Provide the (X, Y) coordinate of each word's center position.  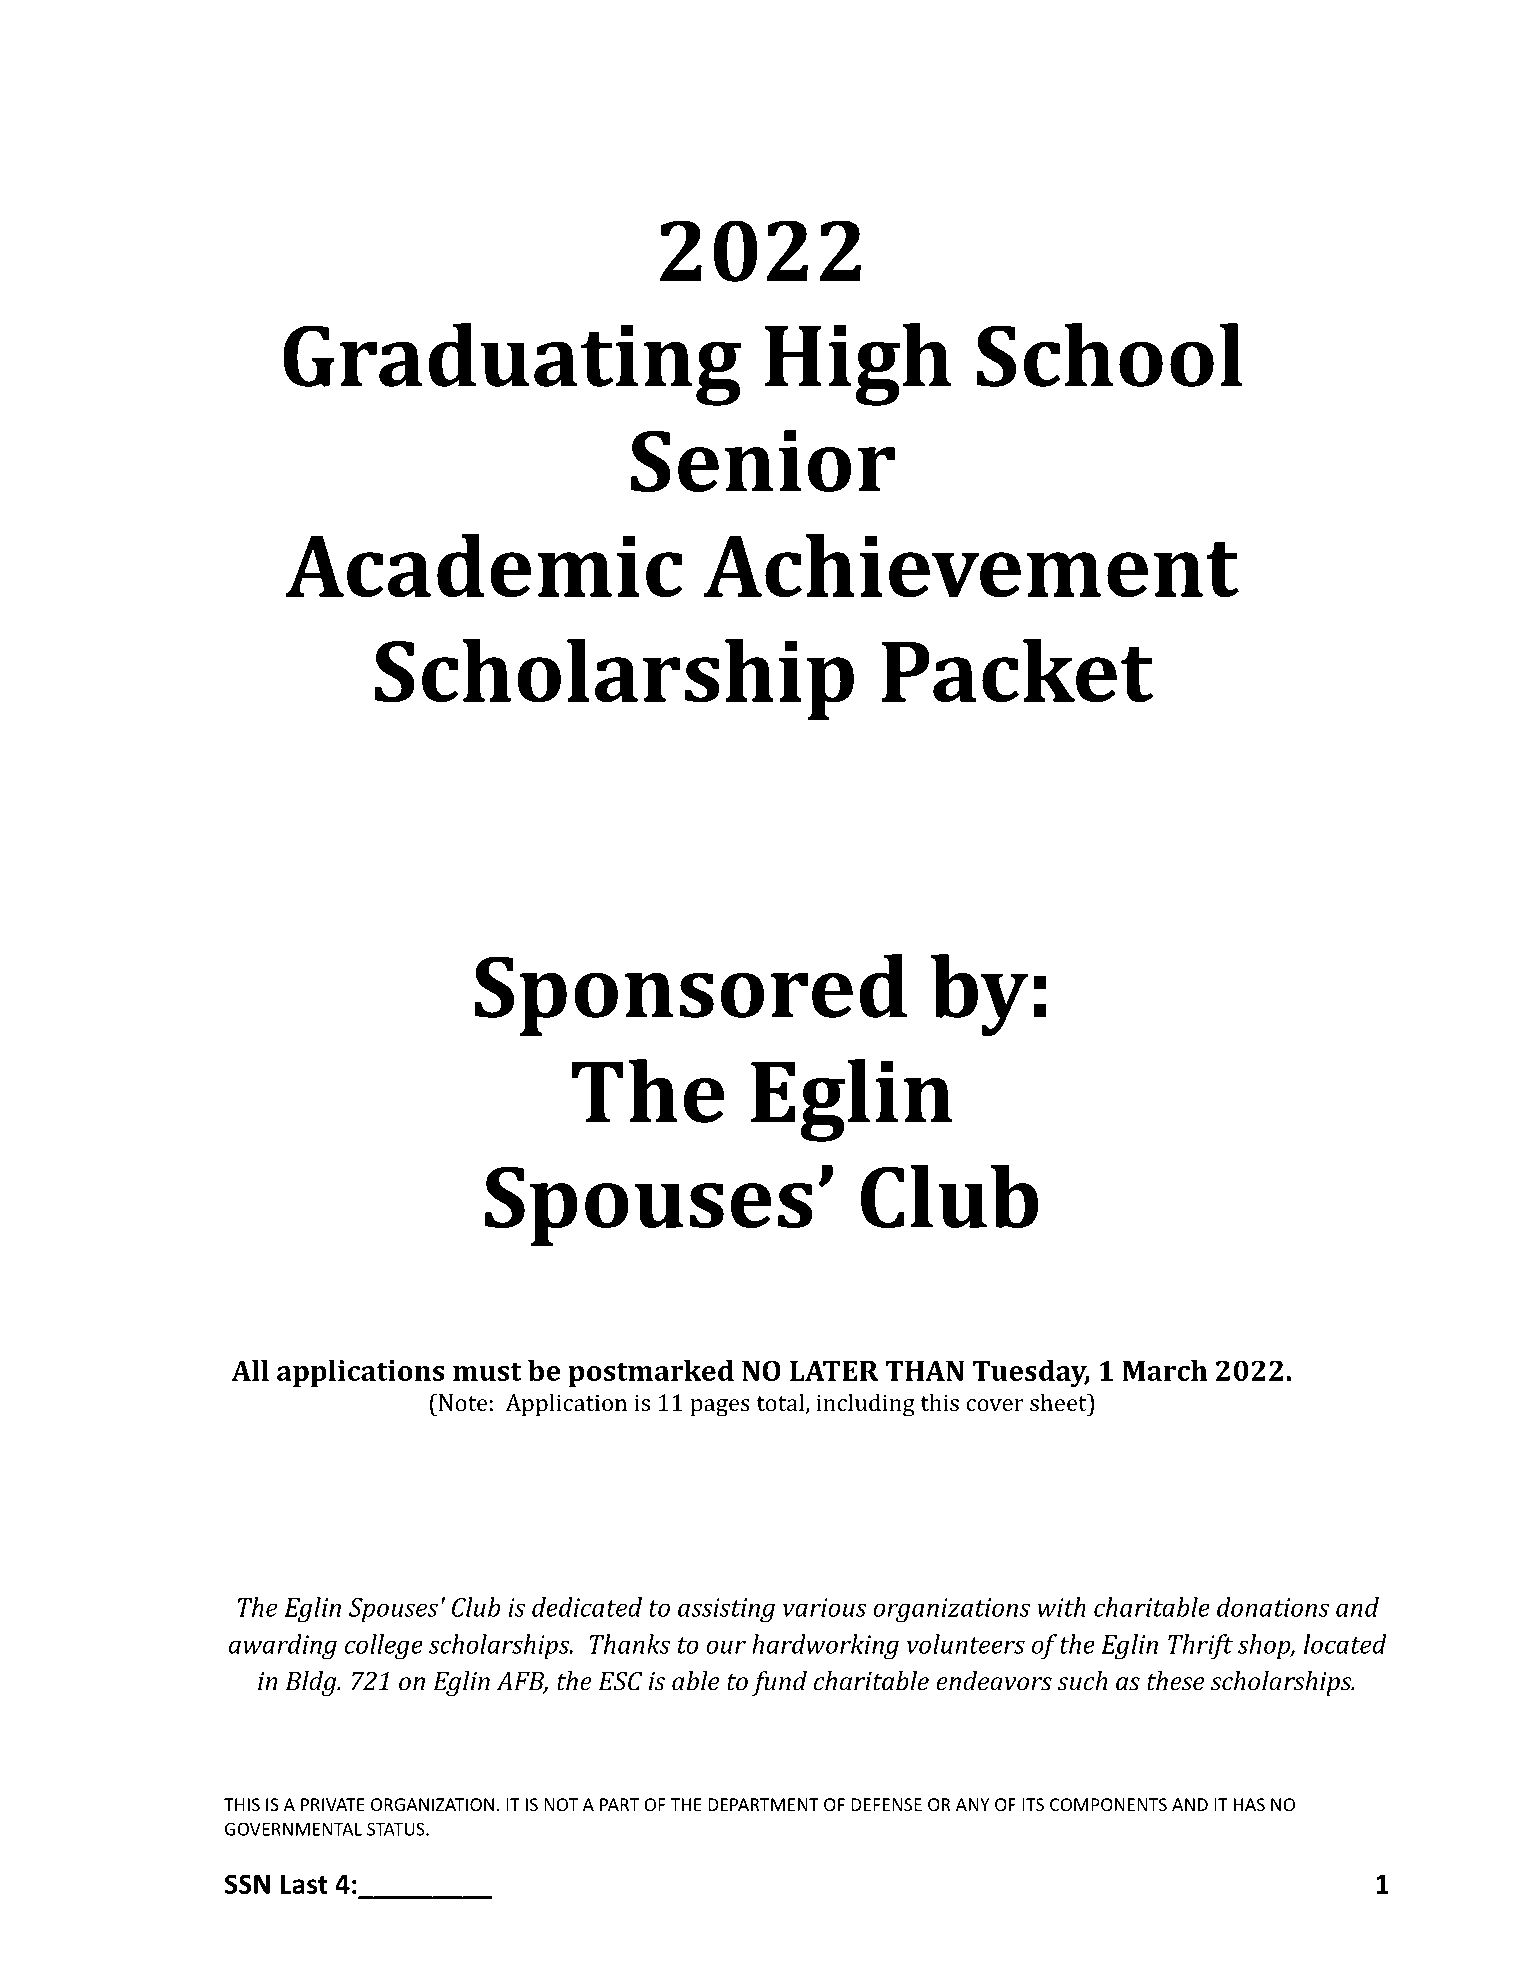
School (1109, 355)
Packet (1017, 670)
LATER (834, 1370)
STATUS (397, 1829)
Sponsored (691, 995)
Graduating (512, 364)
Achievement (971, 565)
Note (461, 1402)
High (858, 364)
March (1165, 1370)
